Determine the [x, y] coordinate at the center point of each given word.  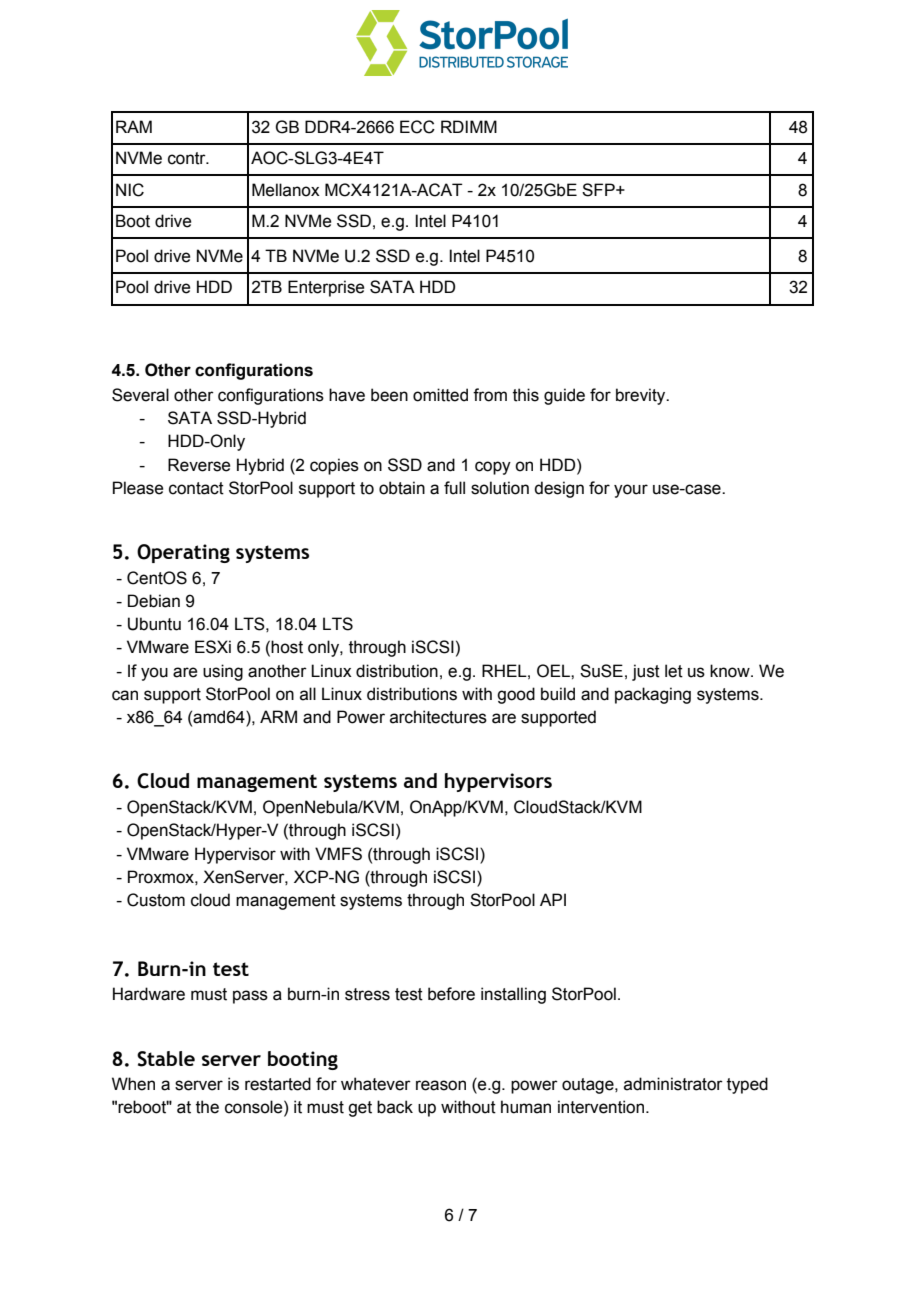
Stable [166, 1059]
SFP [599, 190]
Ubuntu [154, 624]
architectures [438, 717]
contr [188, 158]
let [674, 671]
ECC [417, 127]
